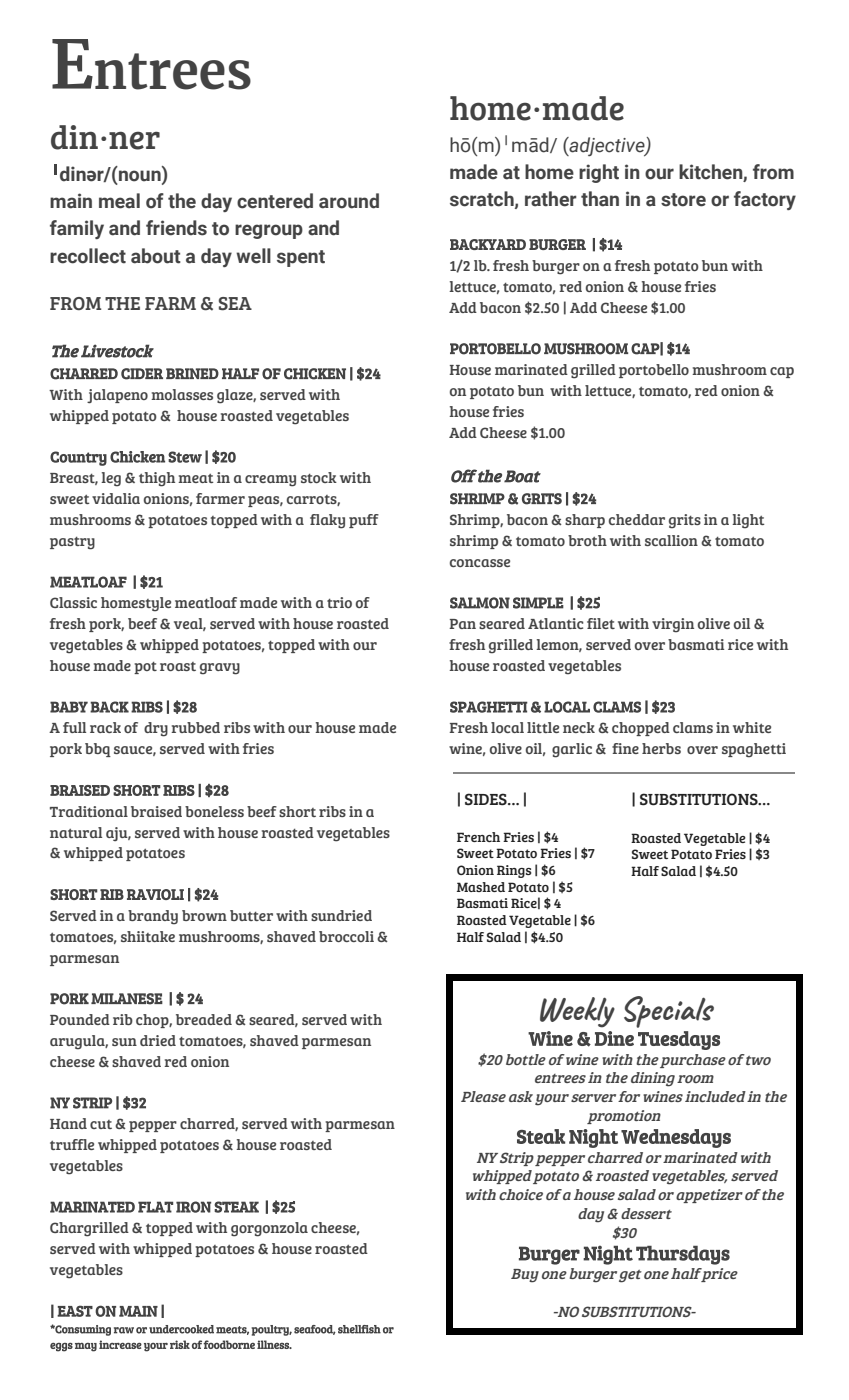 The height and width of the screenshot is (1400, 849). I want to click on store, so click(683, 200).
